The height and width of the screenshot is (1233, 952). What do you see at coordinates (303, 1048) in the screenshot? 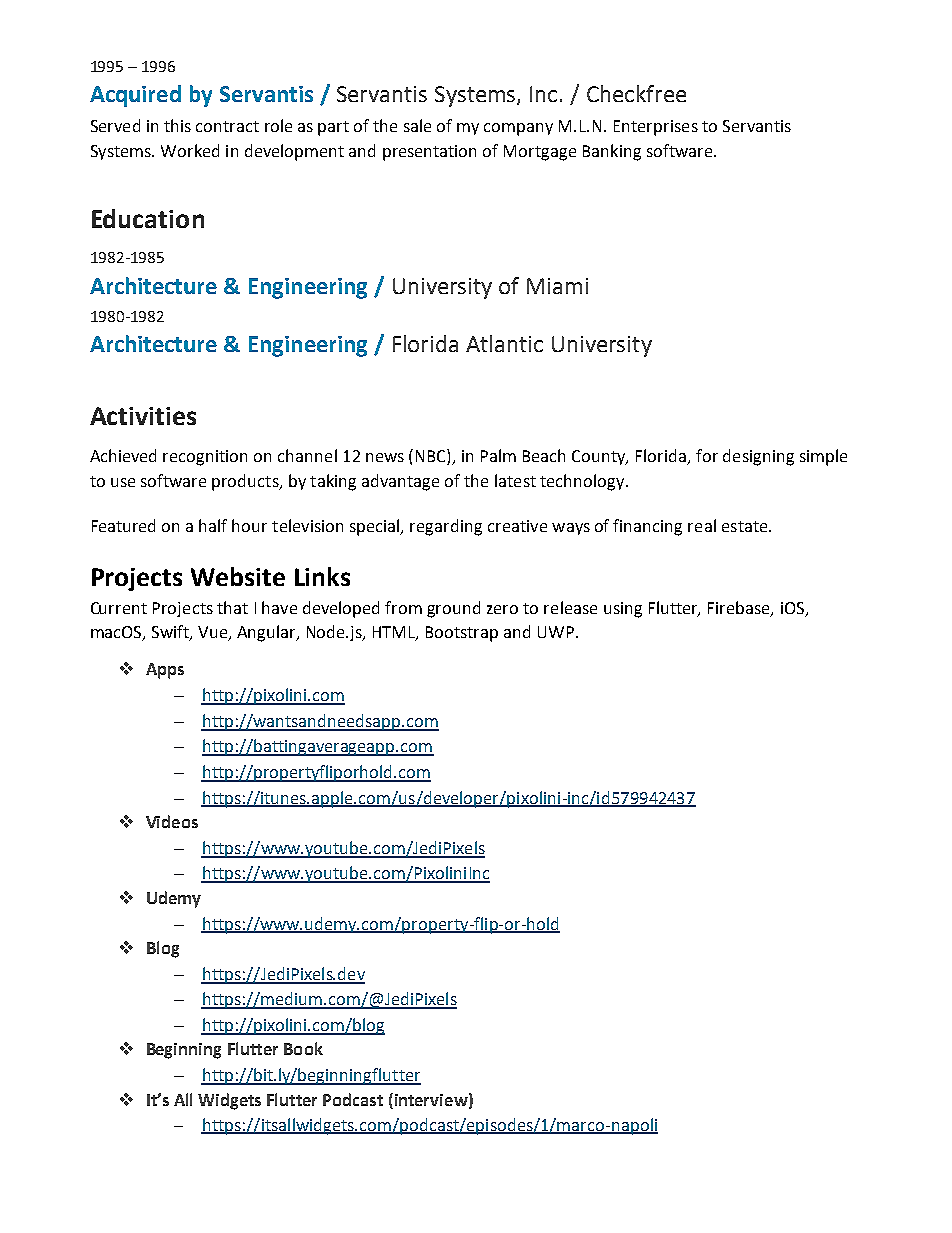
I see `Book` at bounding box center [303, 1048].
